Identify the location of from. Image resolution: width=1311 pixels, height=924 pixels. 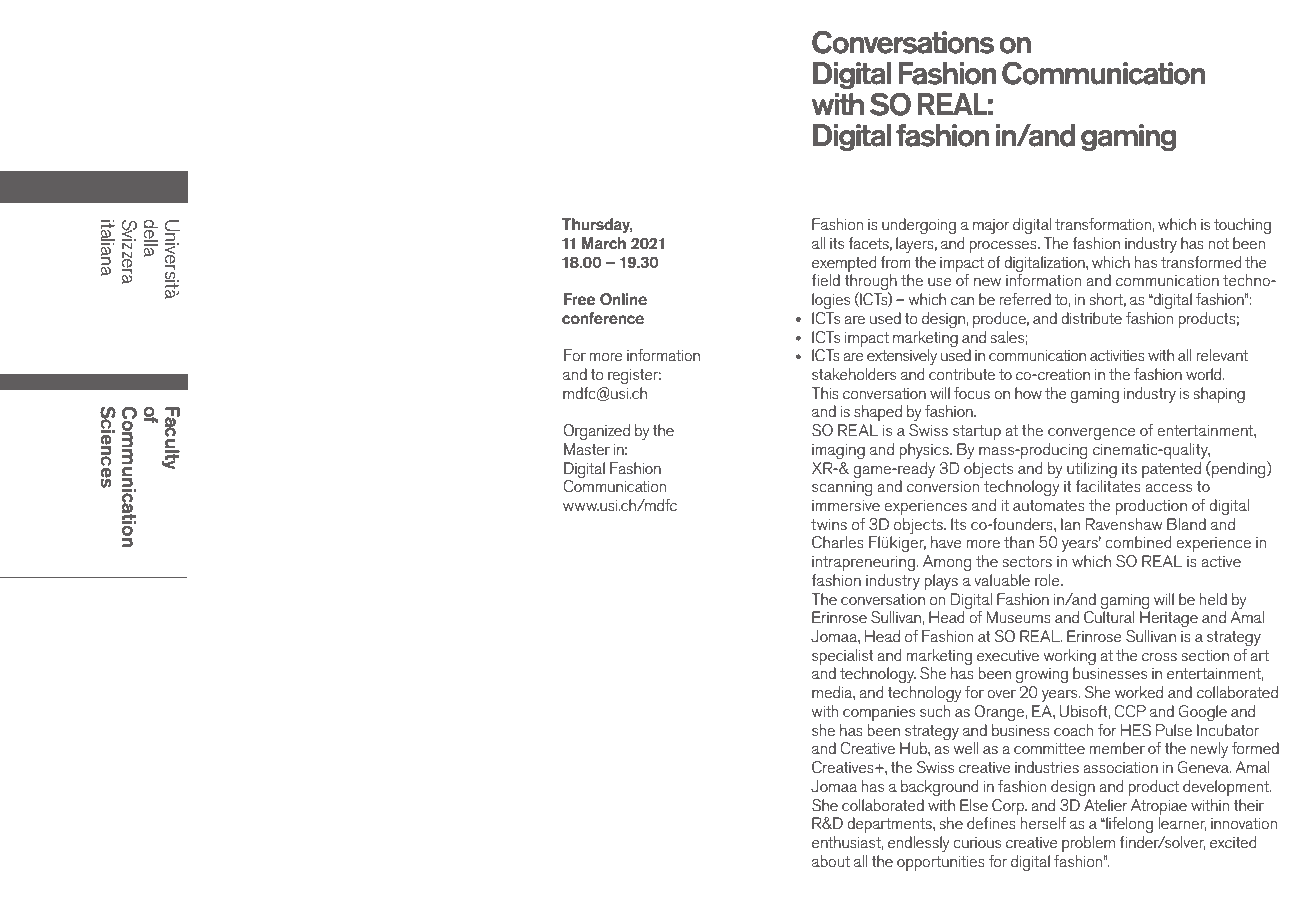
(895, 262).
